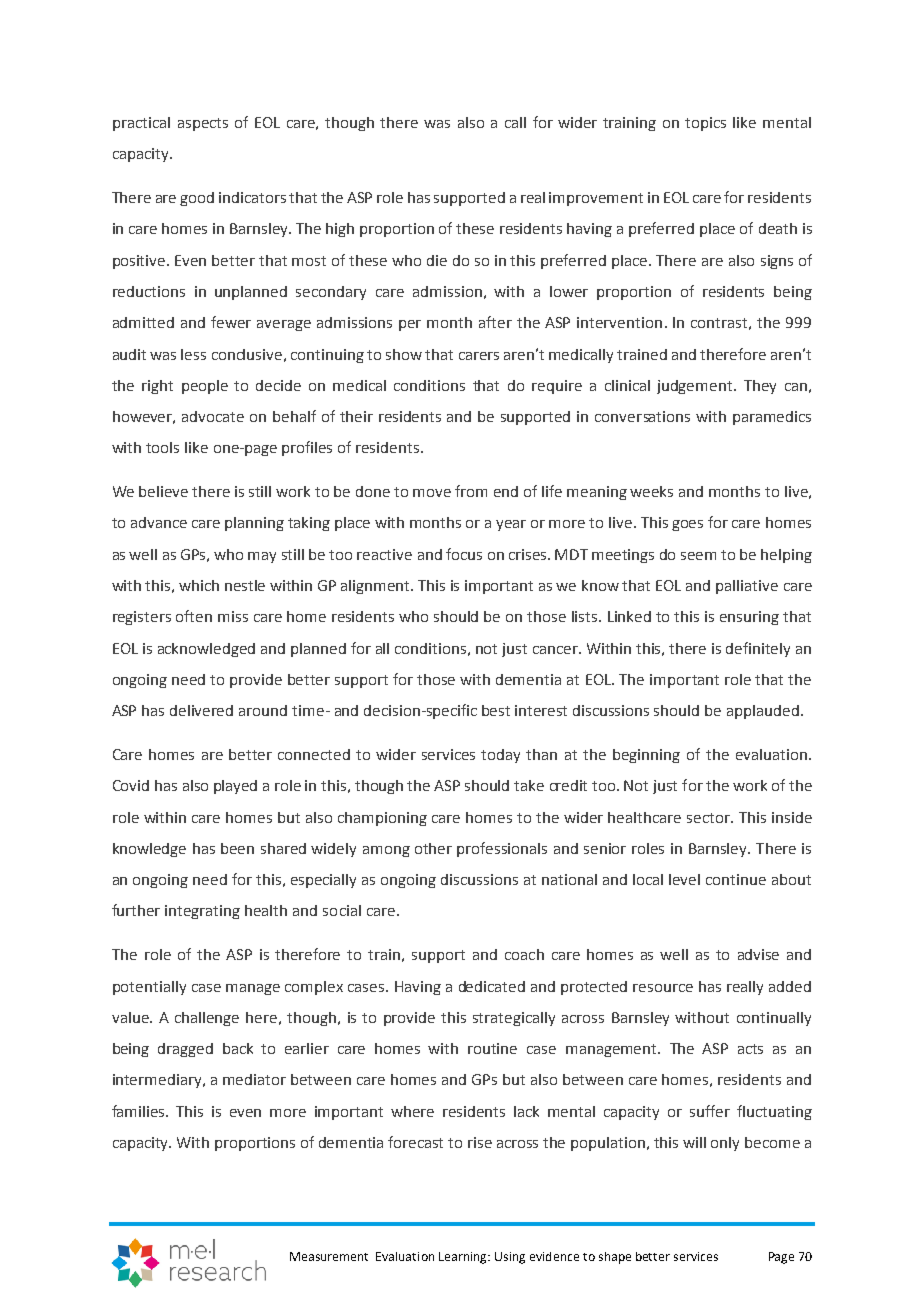 The width and height of the image is (924, 1308). What do you see at coordinates (705, 124) in the image?
I see `topics` at bounding box center [705, 124].
